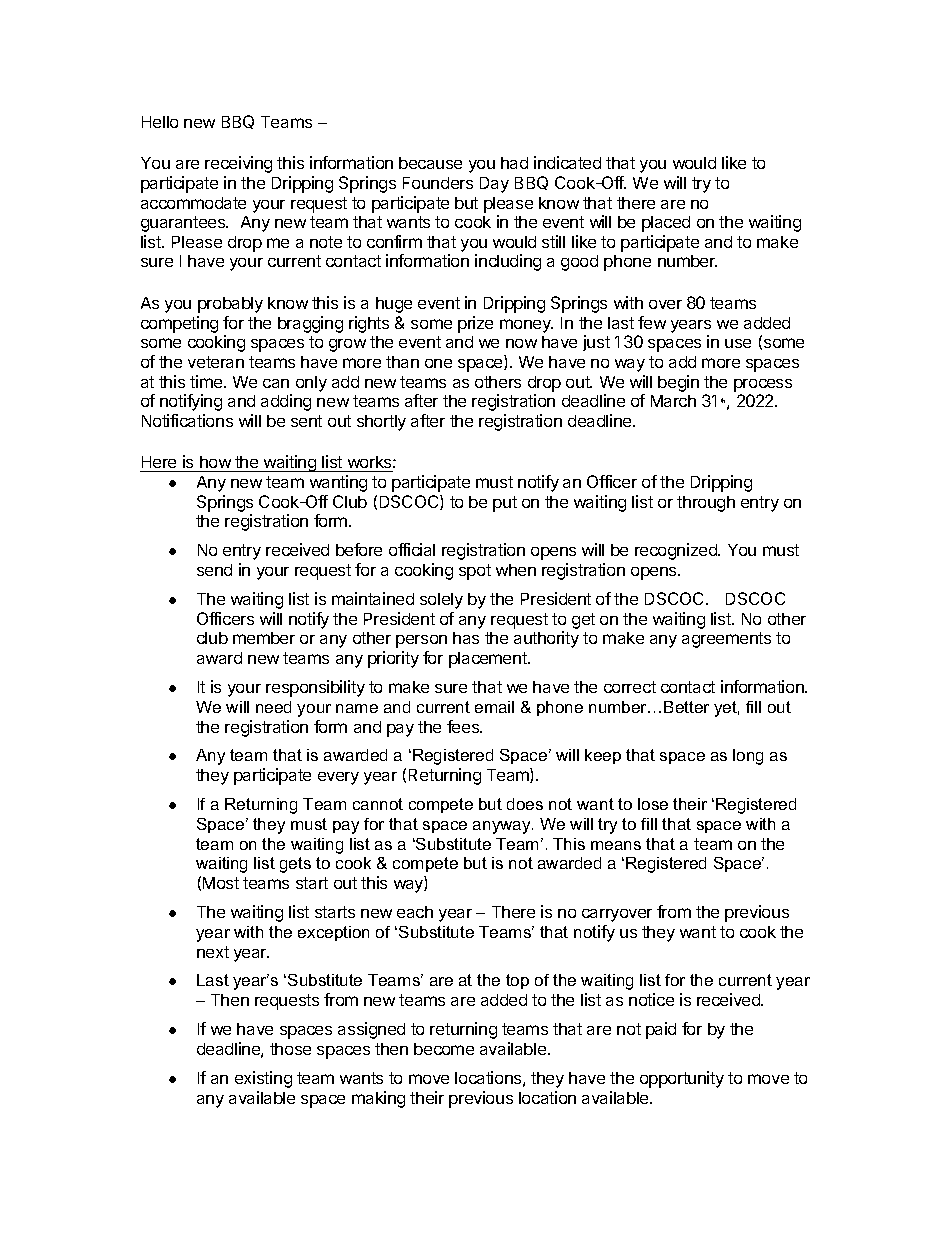  Describe the element at coordinates (238, 164) in the screenshot. I see `receiving` at that location.
